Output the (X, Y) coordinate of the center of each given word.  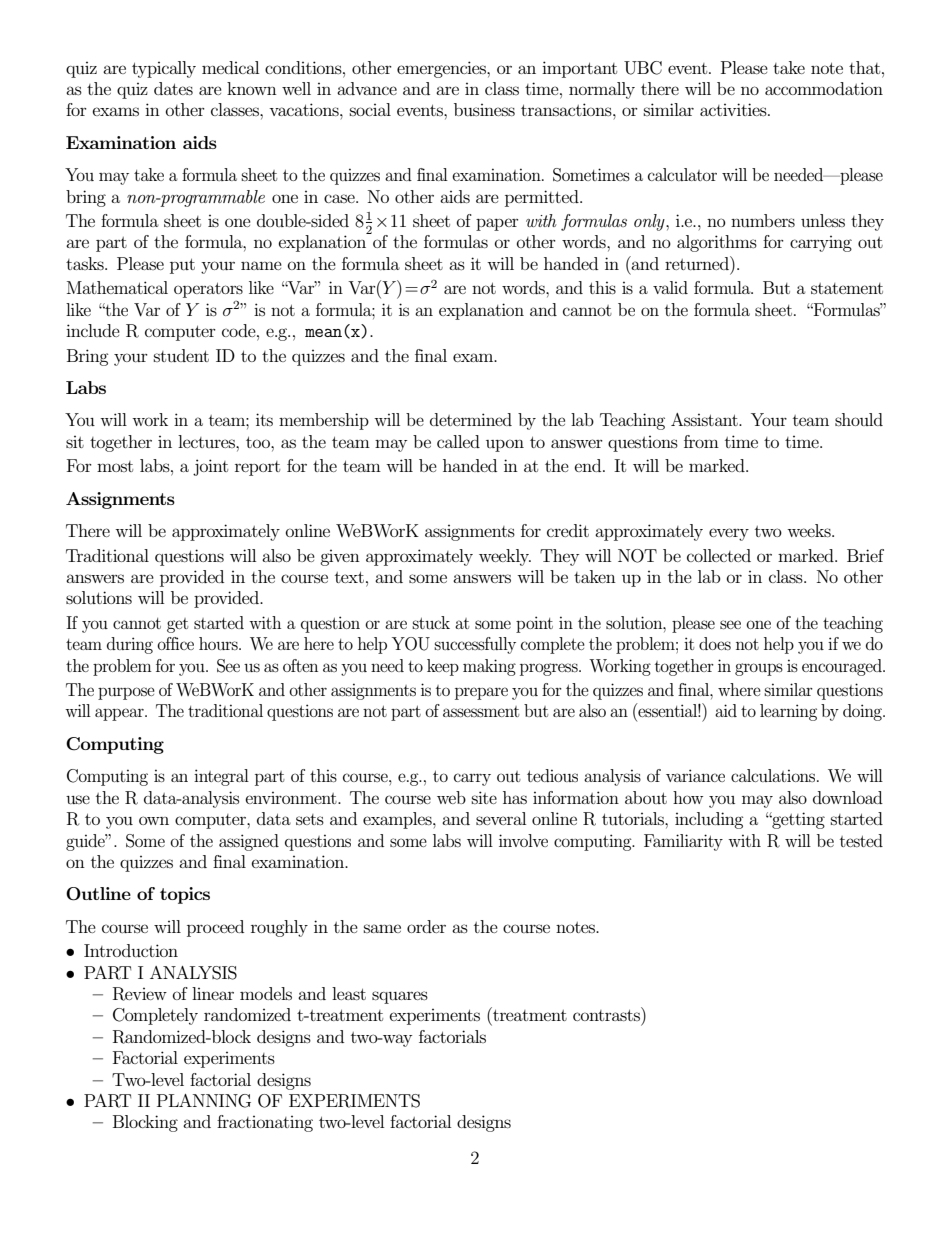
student (181, 355)
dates (173, 88)
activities (734, 109)
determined (471, 419)
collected (719, 555)
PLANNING (204, 1101)
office (175, 643)
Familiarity (683, 842)
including (709, 820)
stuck (431, 622)
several (501, 818)
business (484, 109)
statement (847, 288)
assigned (249, 842)
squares (400, 997)
